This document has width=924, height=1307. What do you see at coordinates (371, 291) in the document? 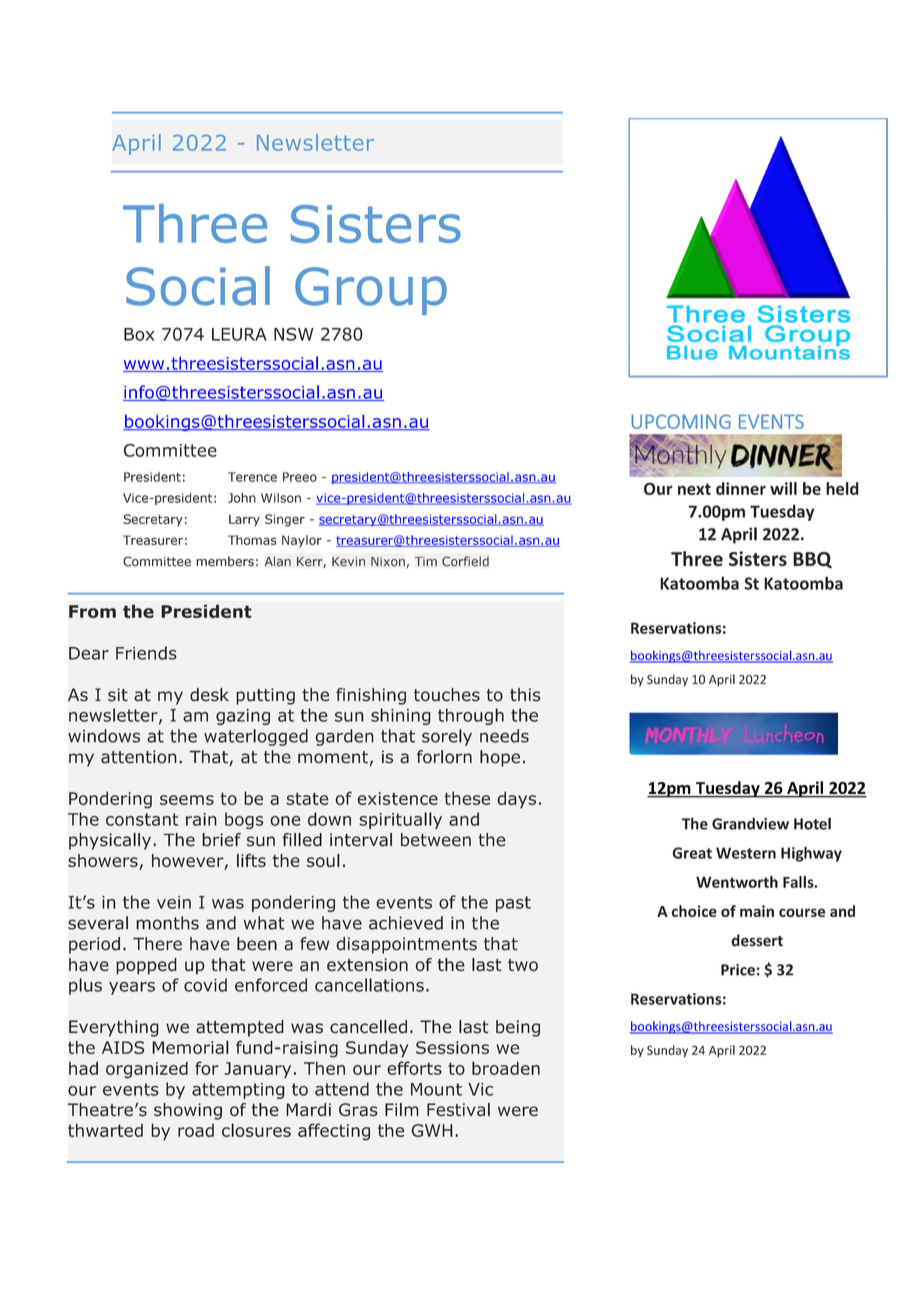
I see `Group` at bounding box center [371, 291].
